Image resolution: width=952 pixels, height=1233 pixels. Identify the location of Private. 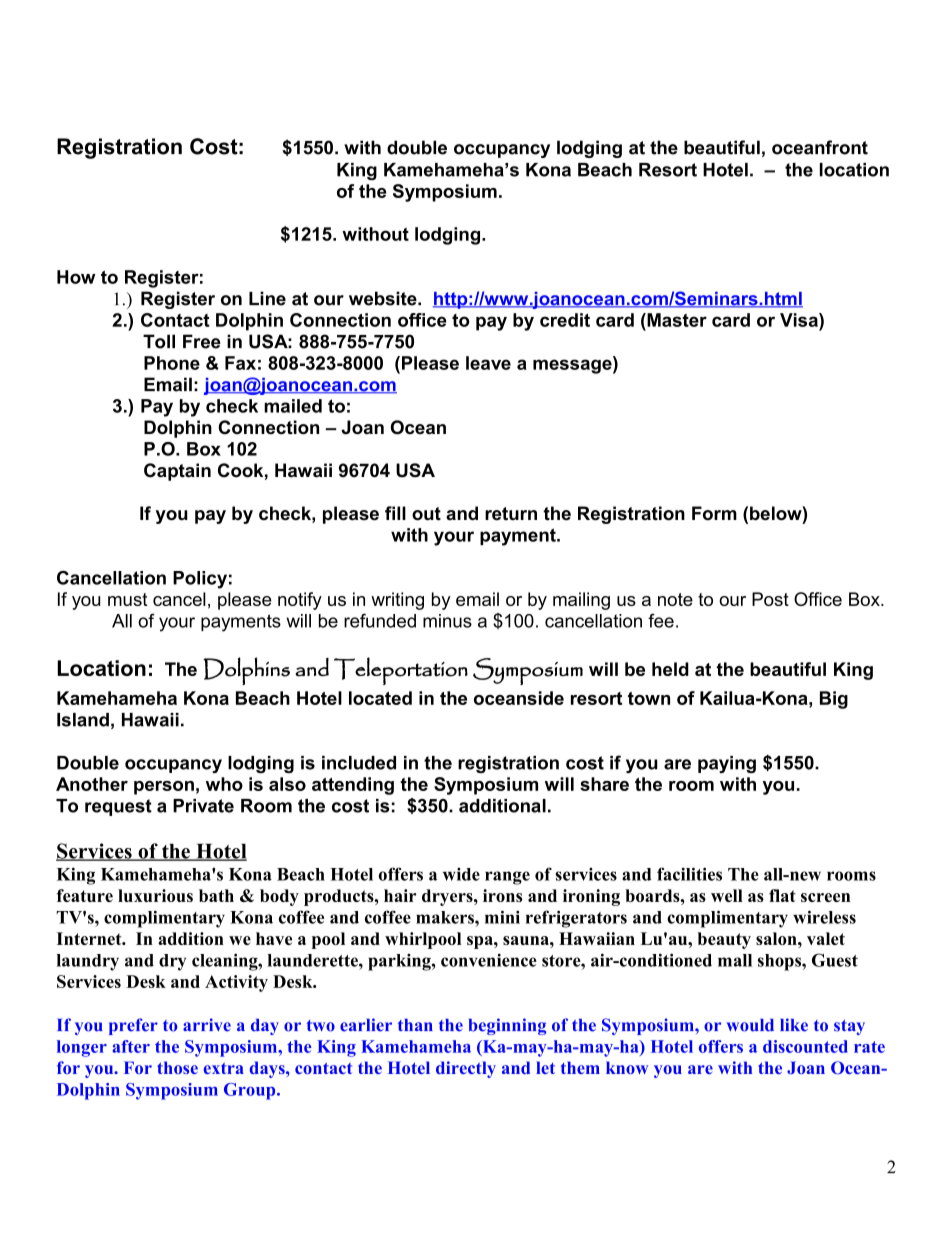
(203, 806).
